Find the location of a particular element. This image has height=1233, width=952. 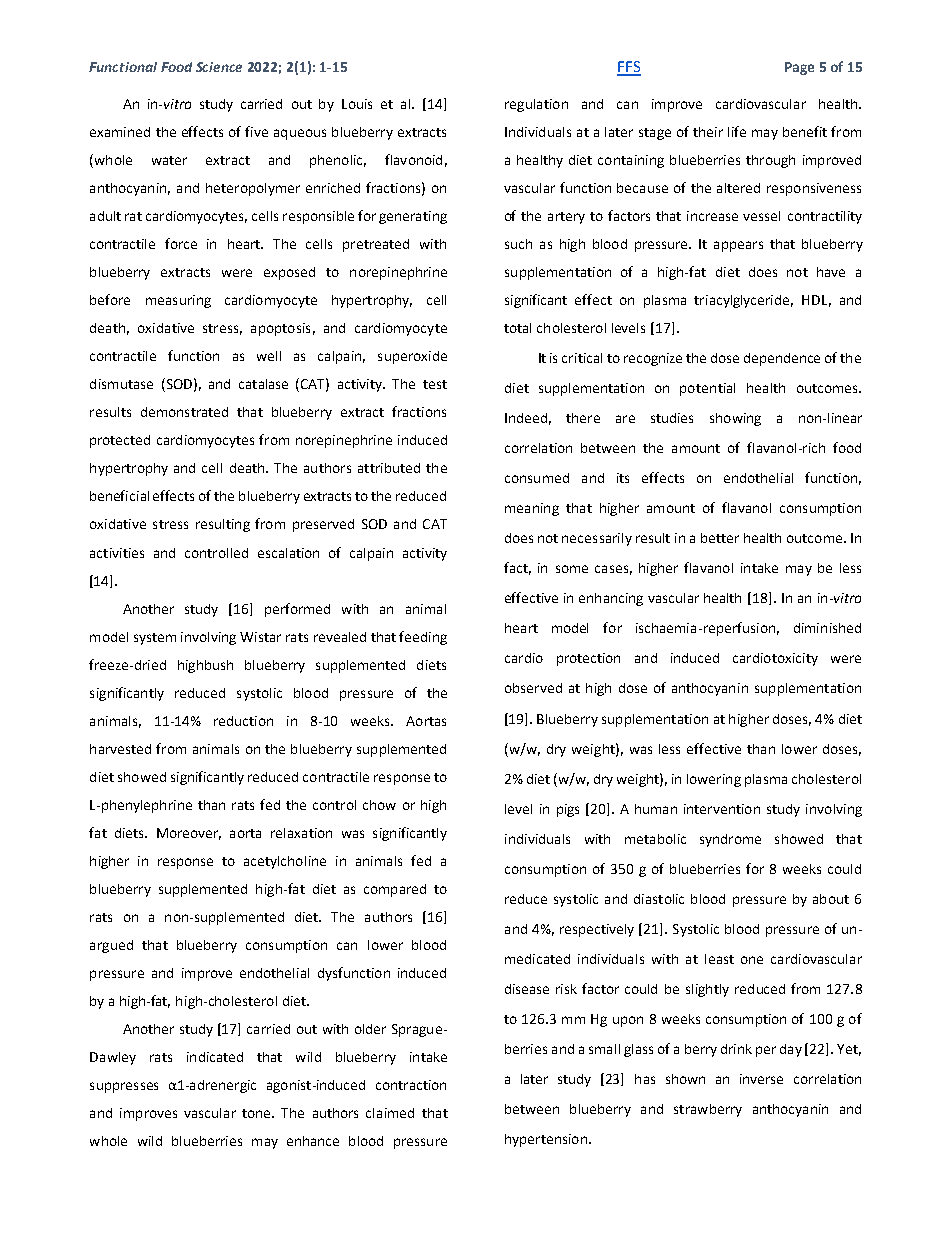

showing is located at coordinates (735, 419).
